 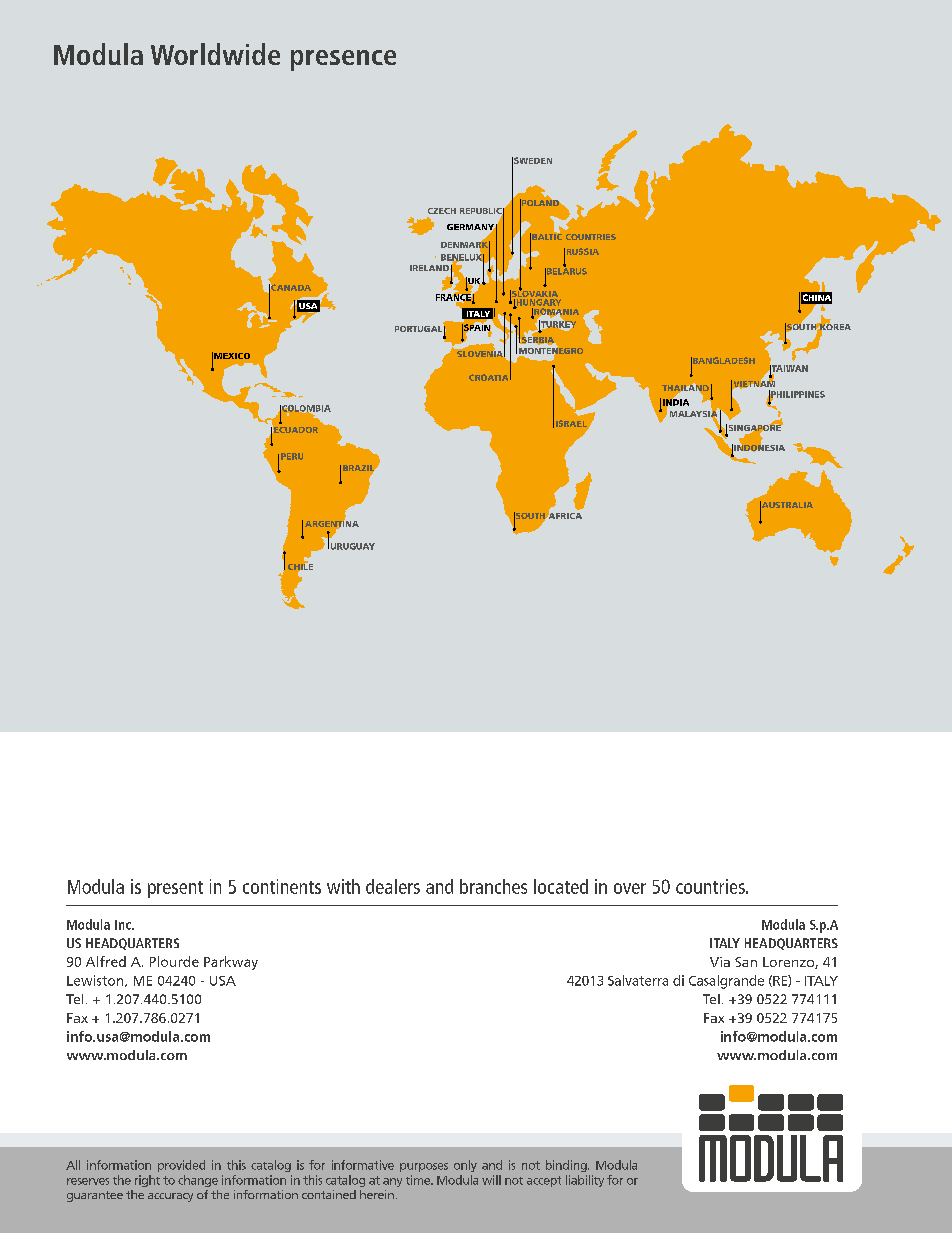 I want to click on presence, so click(x=343, y=60).
